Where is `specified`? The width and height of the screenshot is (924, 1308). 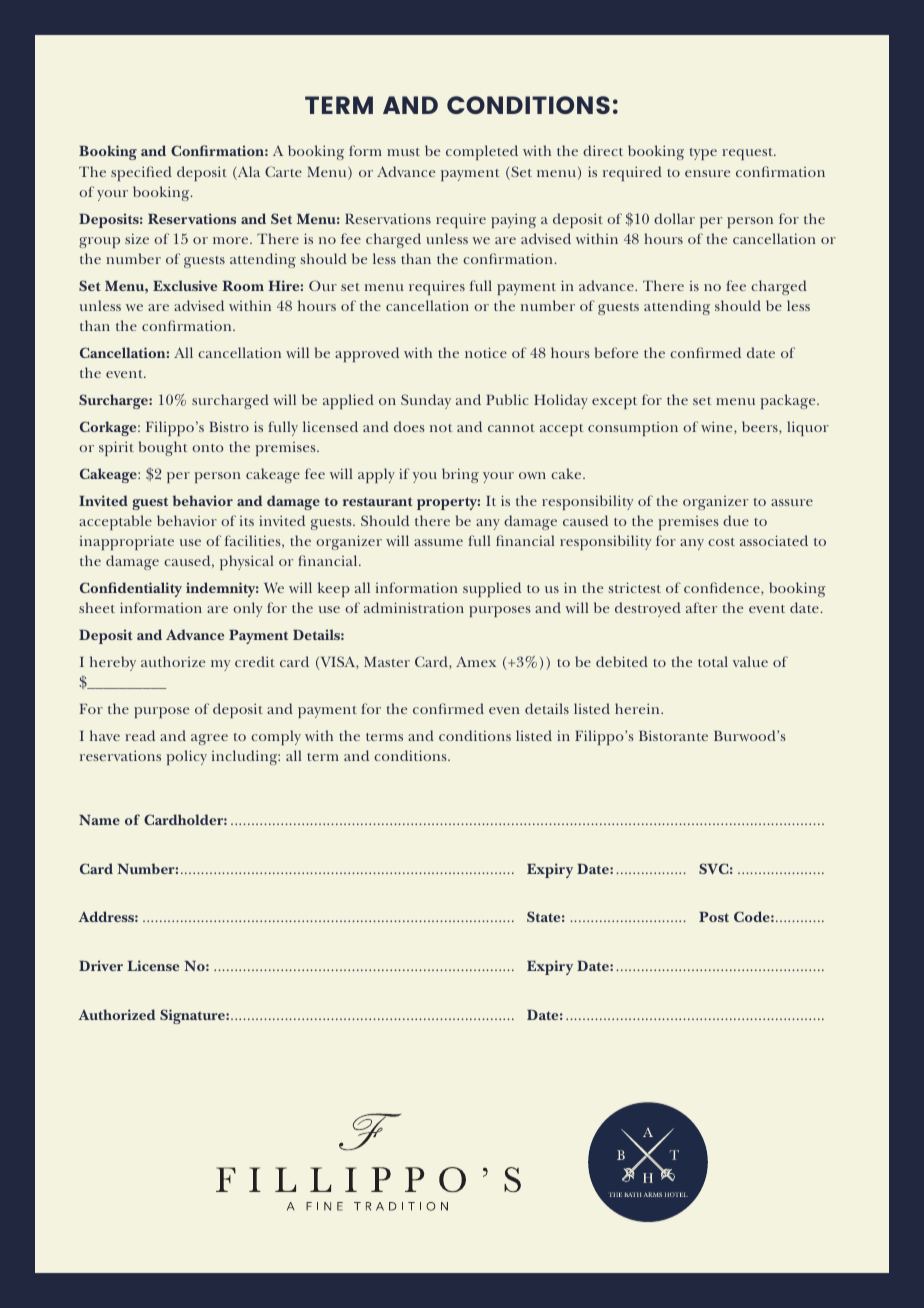 specified is located at coordinates (141, 173).
